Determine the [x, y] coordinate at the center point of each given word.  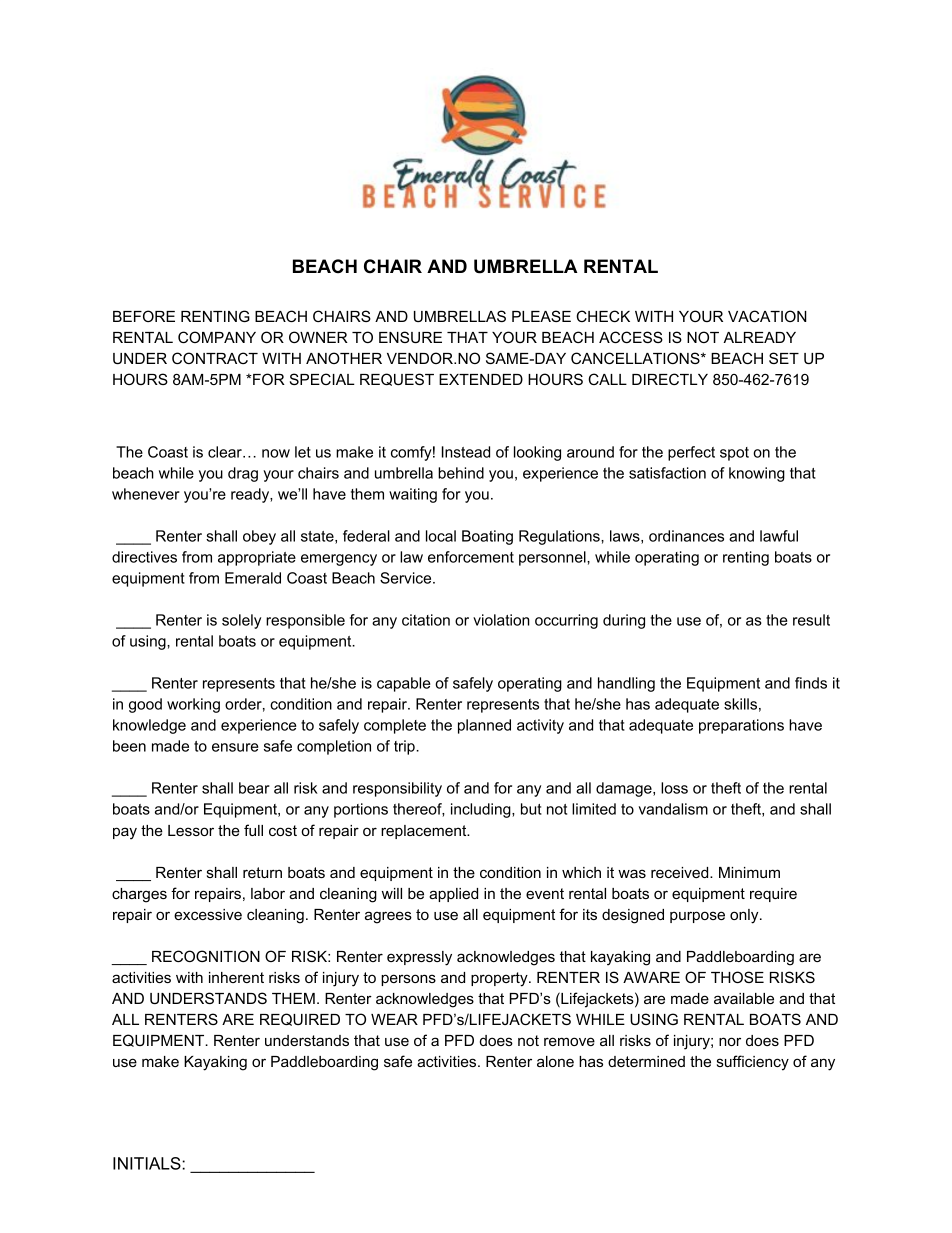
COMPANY [217, 337]
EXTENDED [481, 379]
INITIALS [148, 1163]
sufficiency [753, 1063]
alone [555, 1061]
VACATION [767, 316]
